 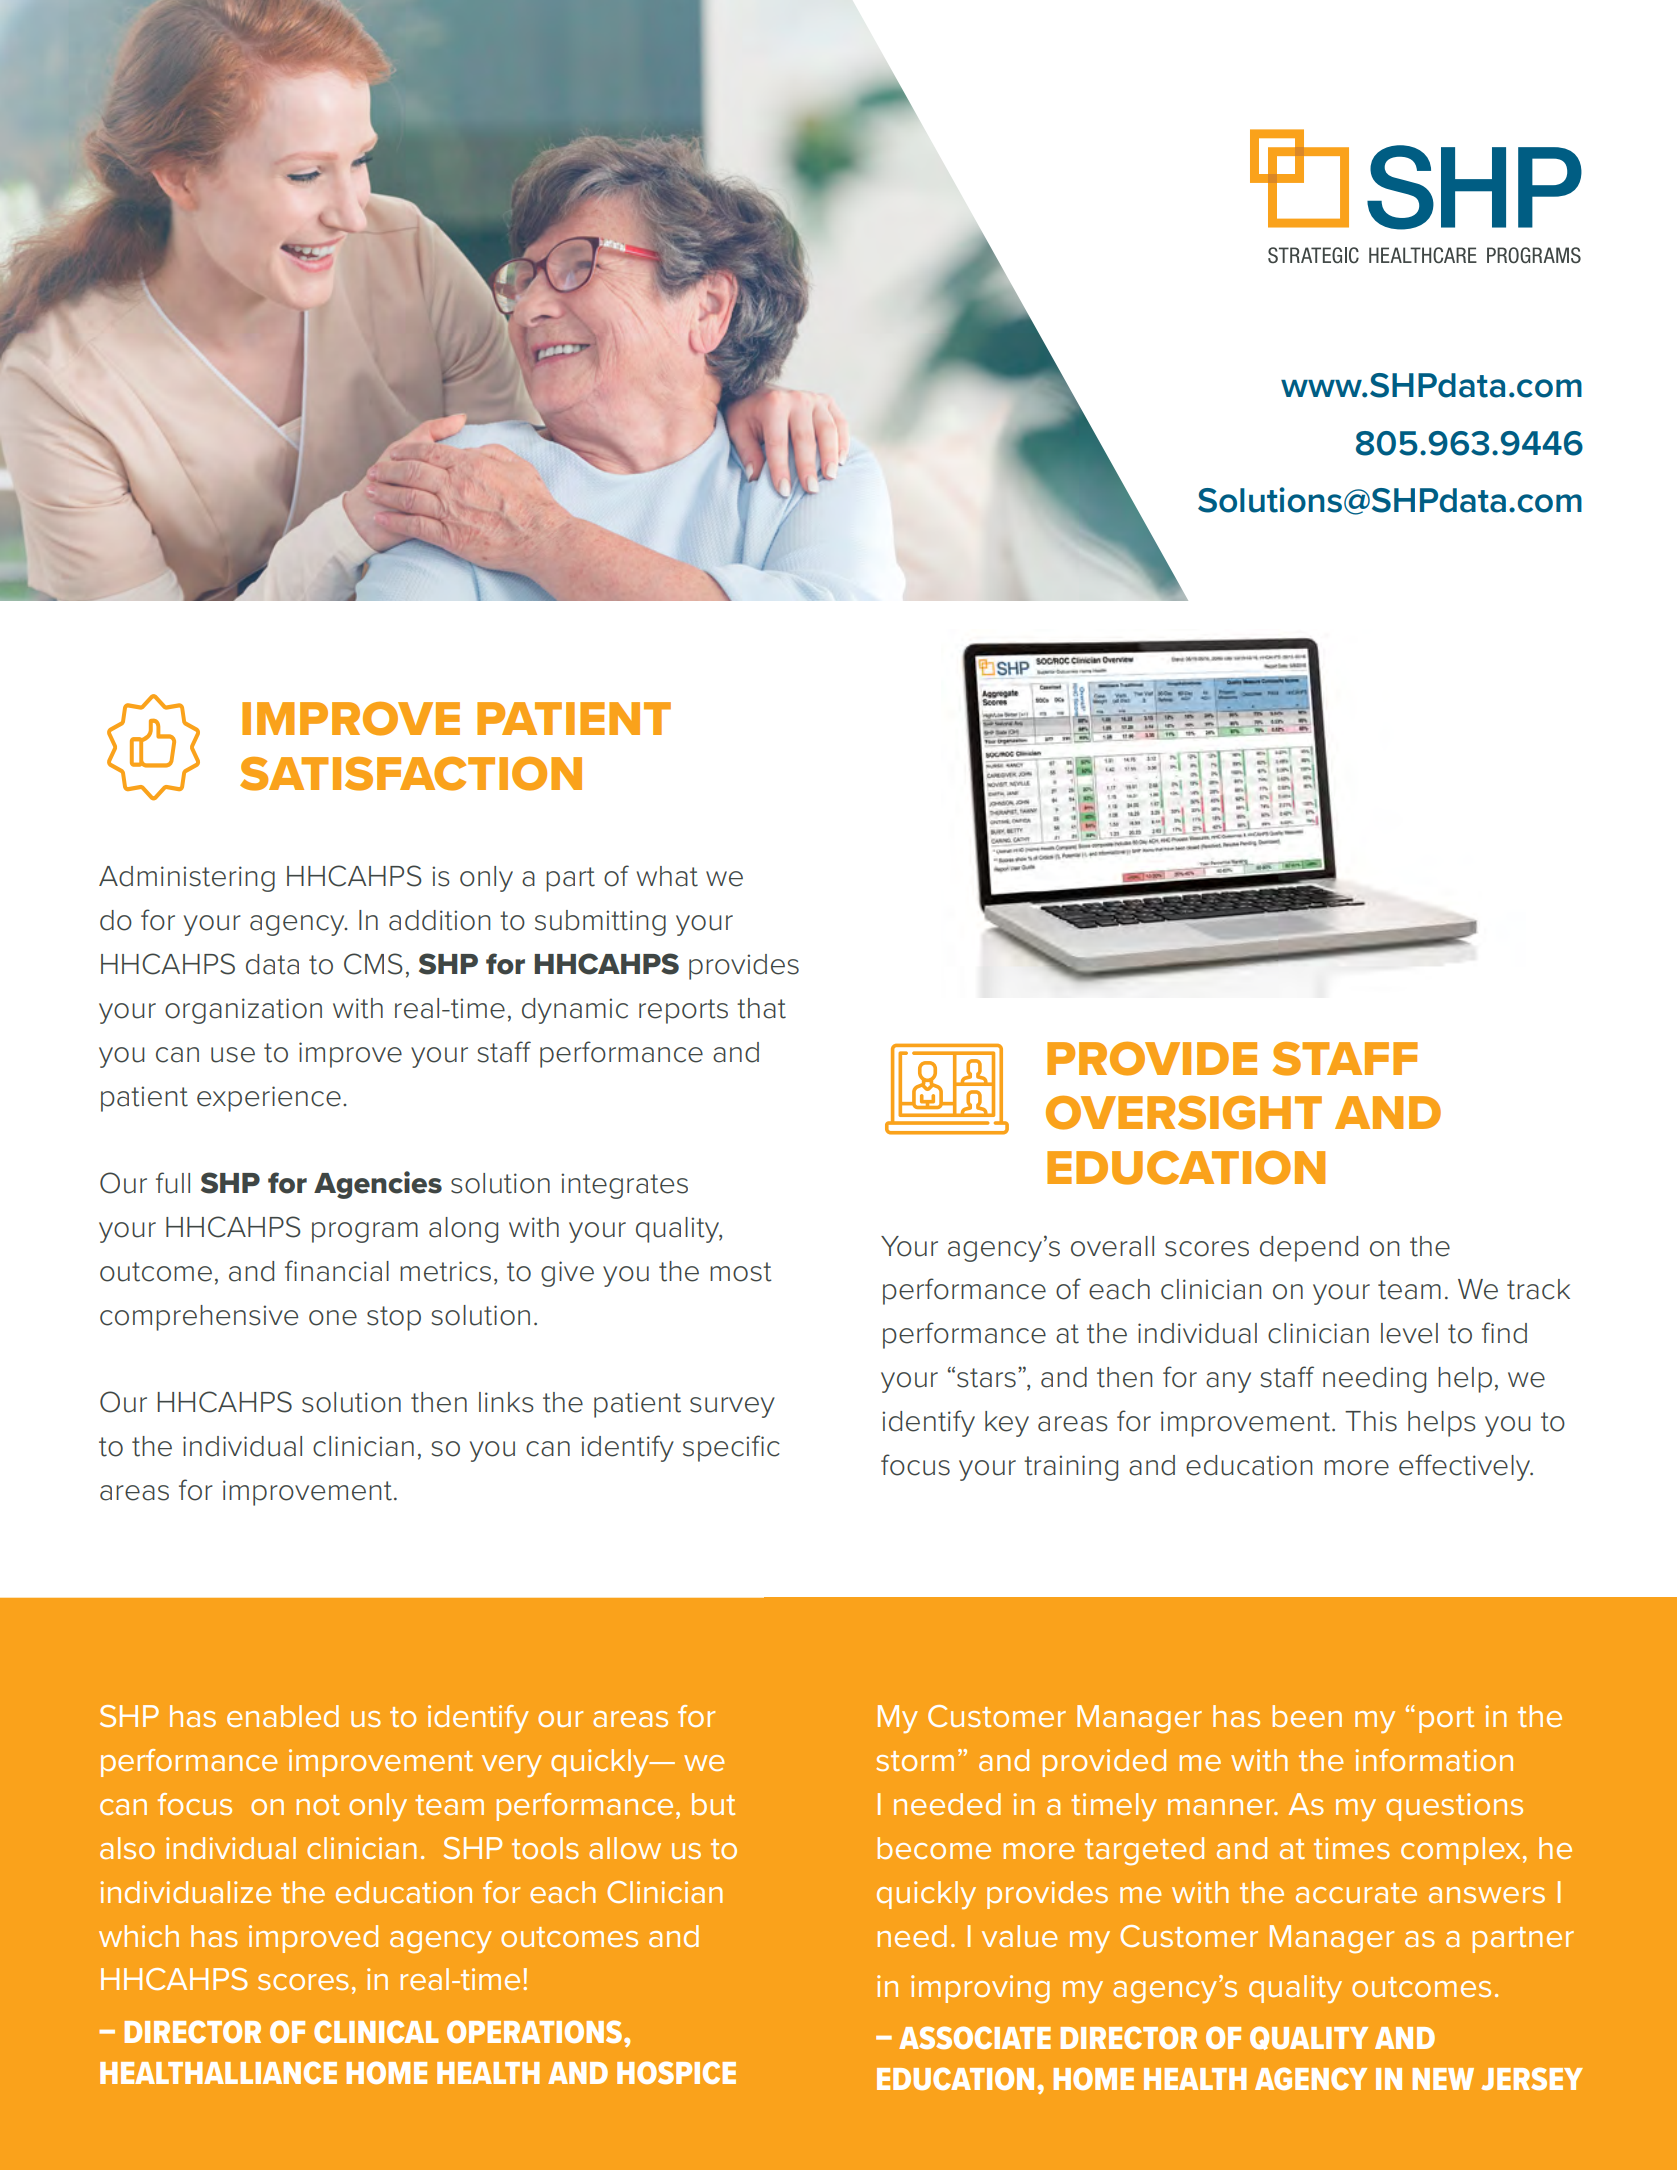 What do you see at coordinates (741, 1272) in the screenshot?
I see `most` at bounding box center [741, 1272].
